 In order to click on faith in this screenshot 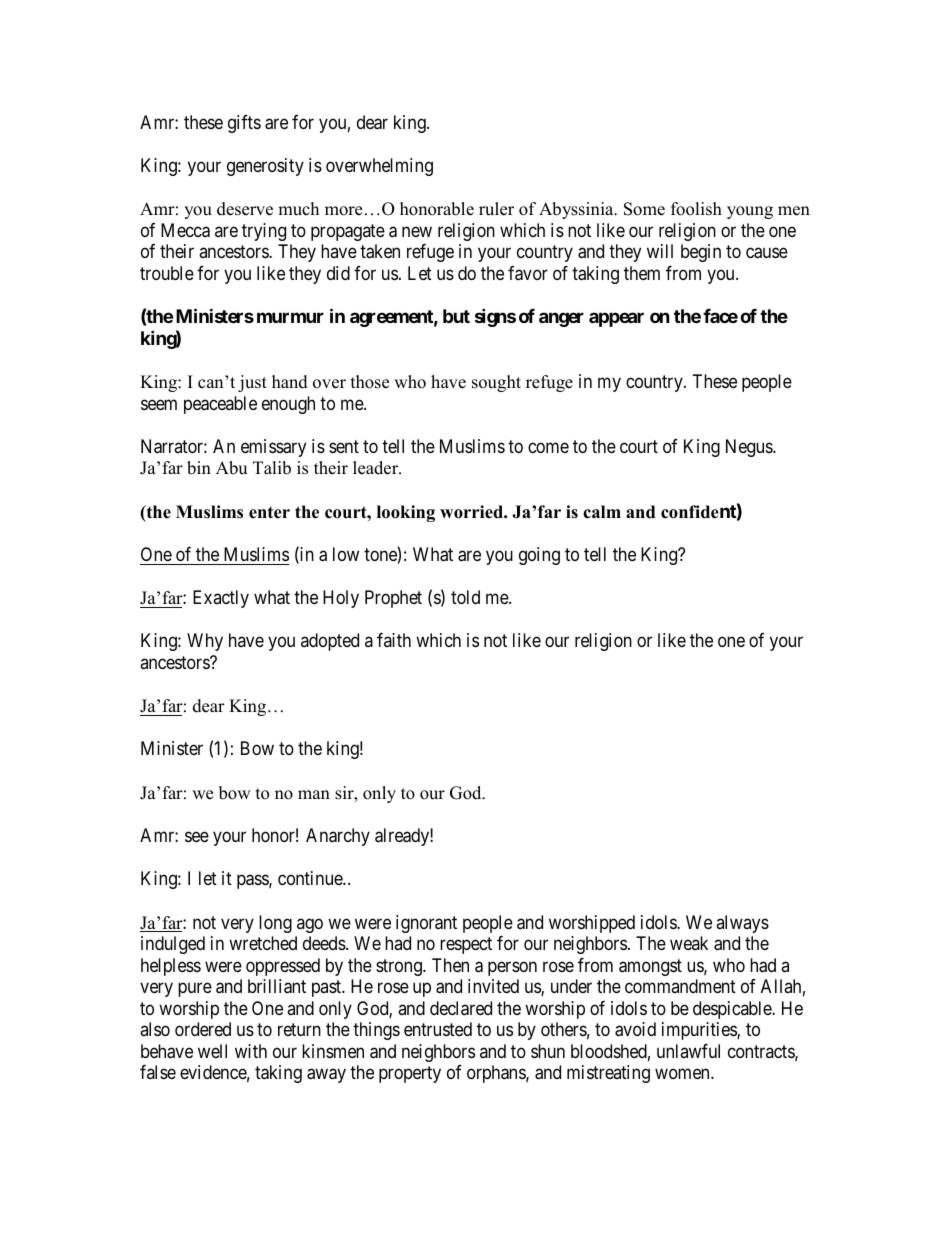, I will do `click(394, 640)`.
